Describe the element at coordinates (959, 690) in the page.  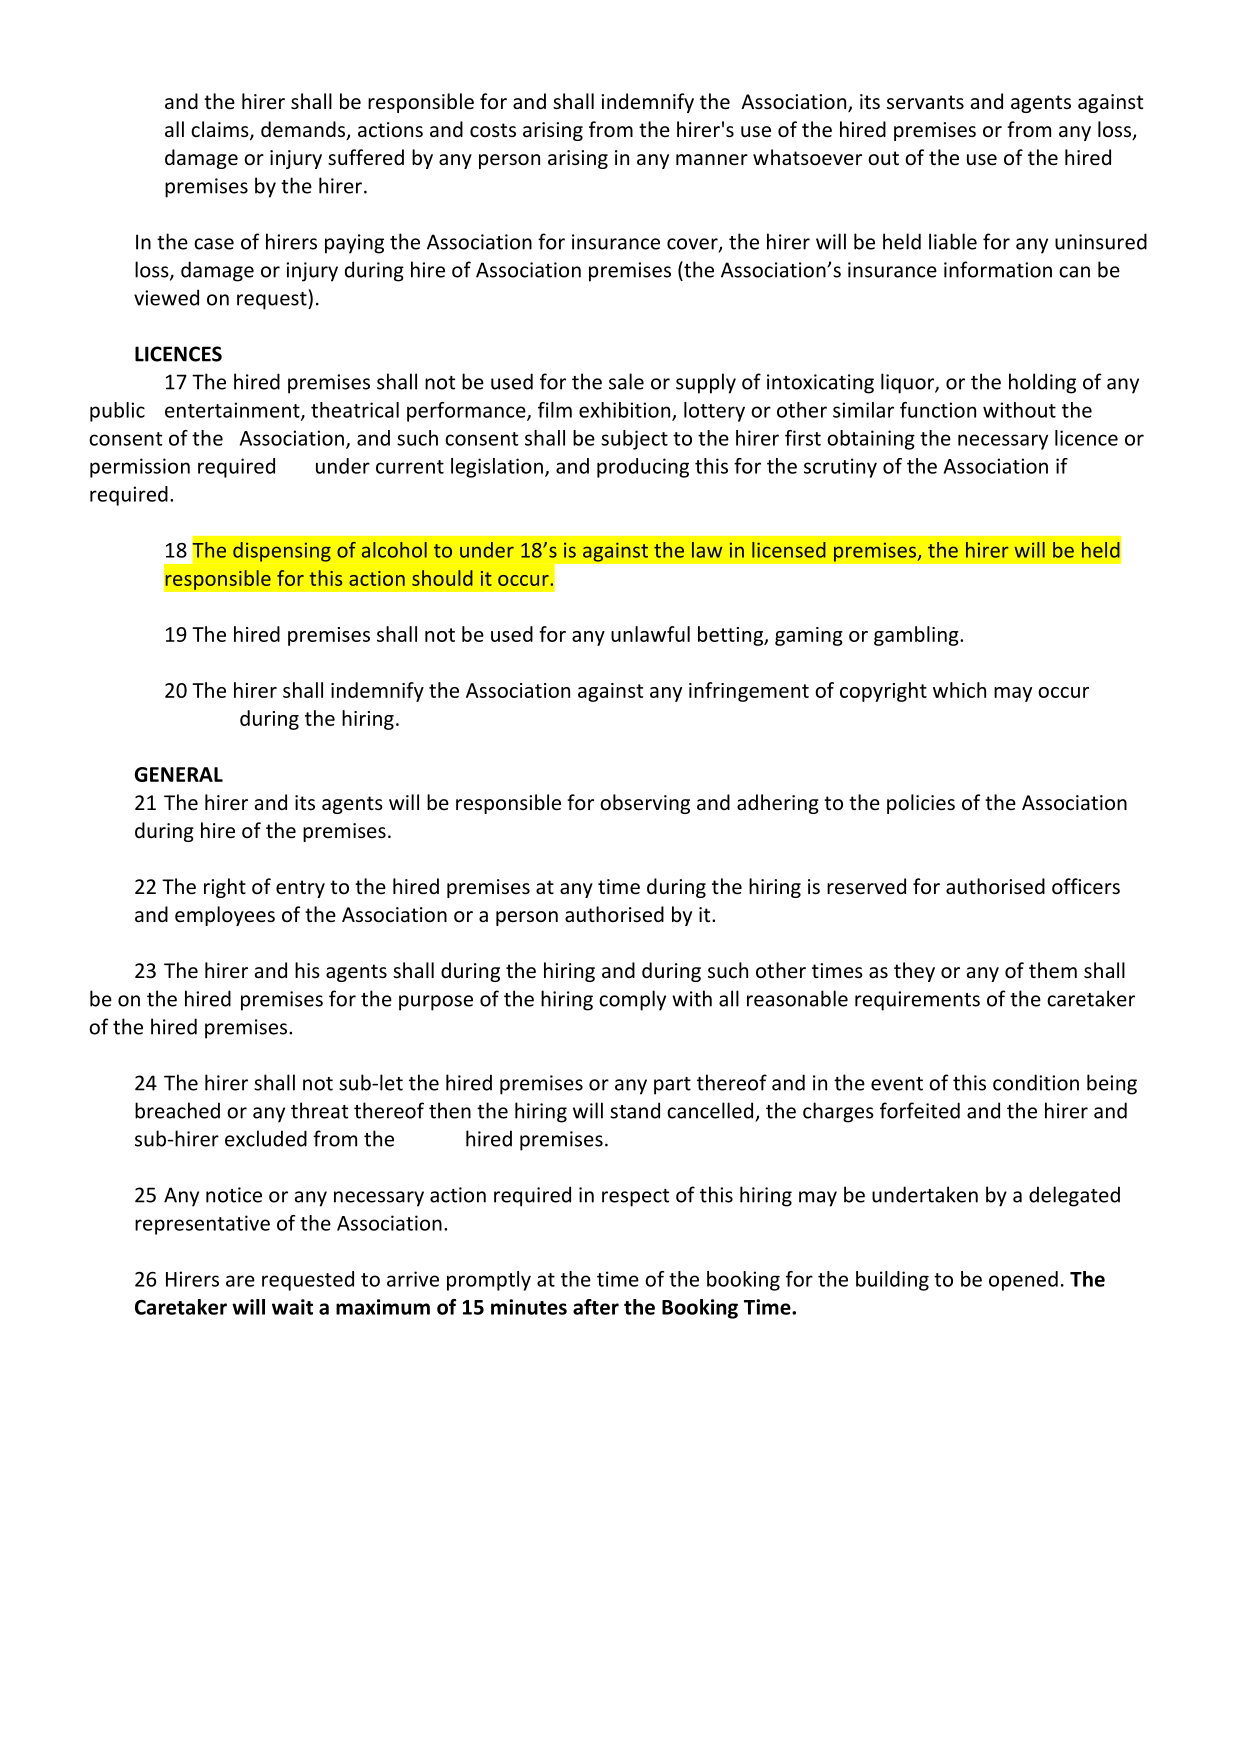
I see `which` at that location.
